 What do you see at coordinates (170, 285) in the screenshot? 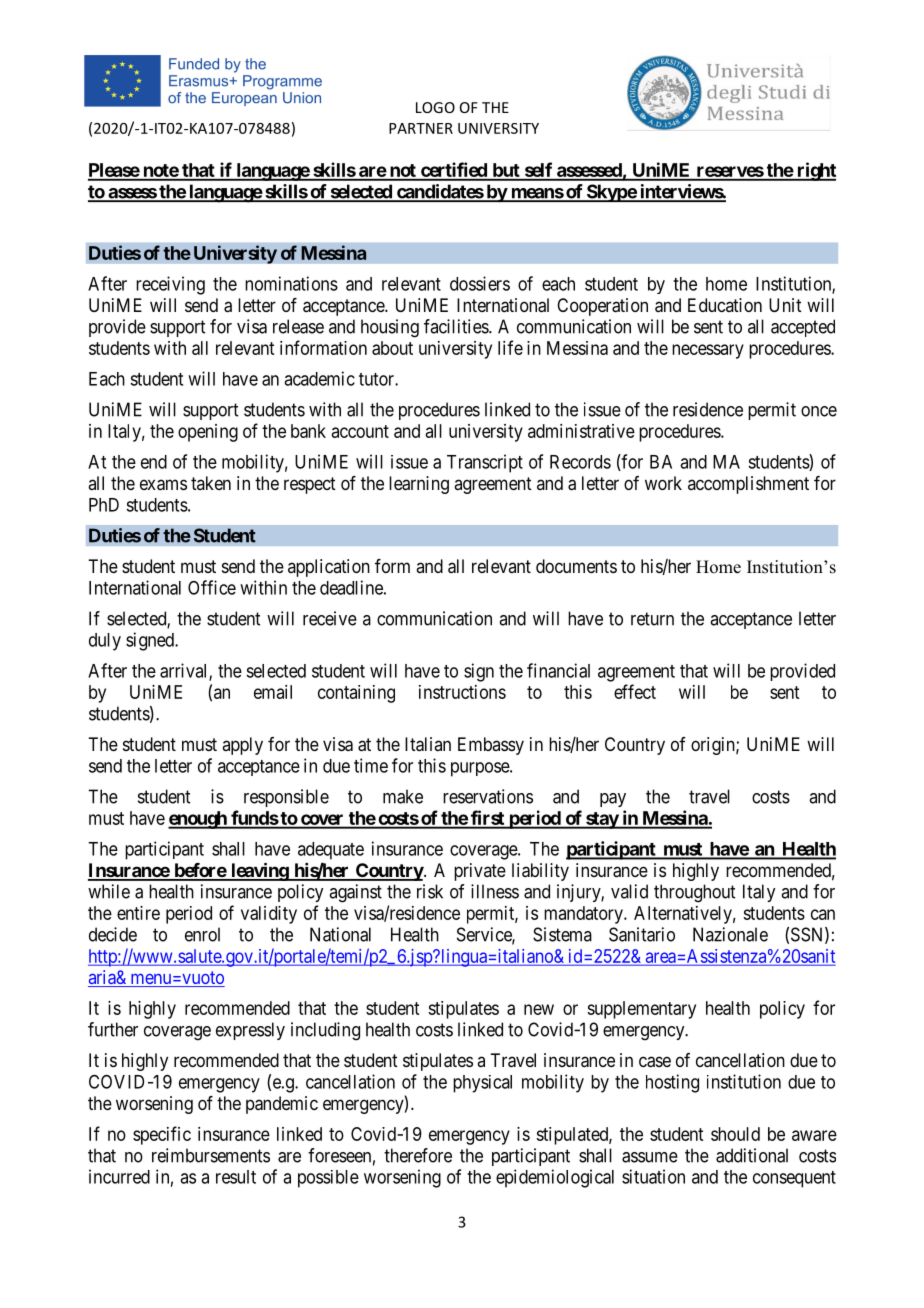
I see `receiving` at bounding box center [170, 285].
